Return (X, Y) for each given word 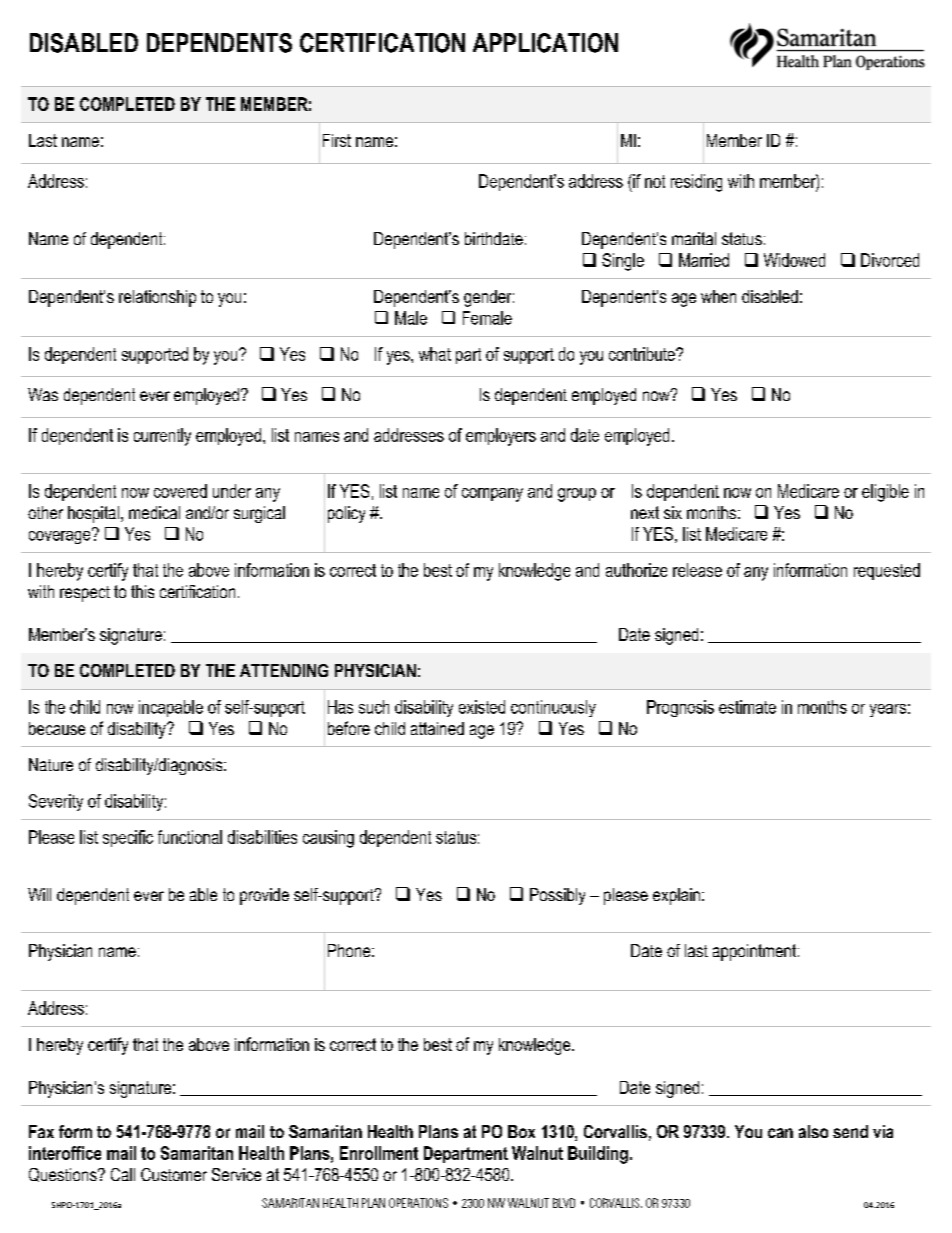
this (142, 591)
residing (696, 183)
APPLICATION (545, 43)
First (337, 140)
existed (482, 707)
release (697, 570)
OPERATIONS (418, 1203)
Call (123, 1174)
